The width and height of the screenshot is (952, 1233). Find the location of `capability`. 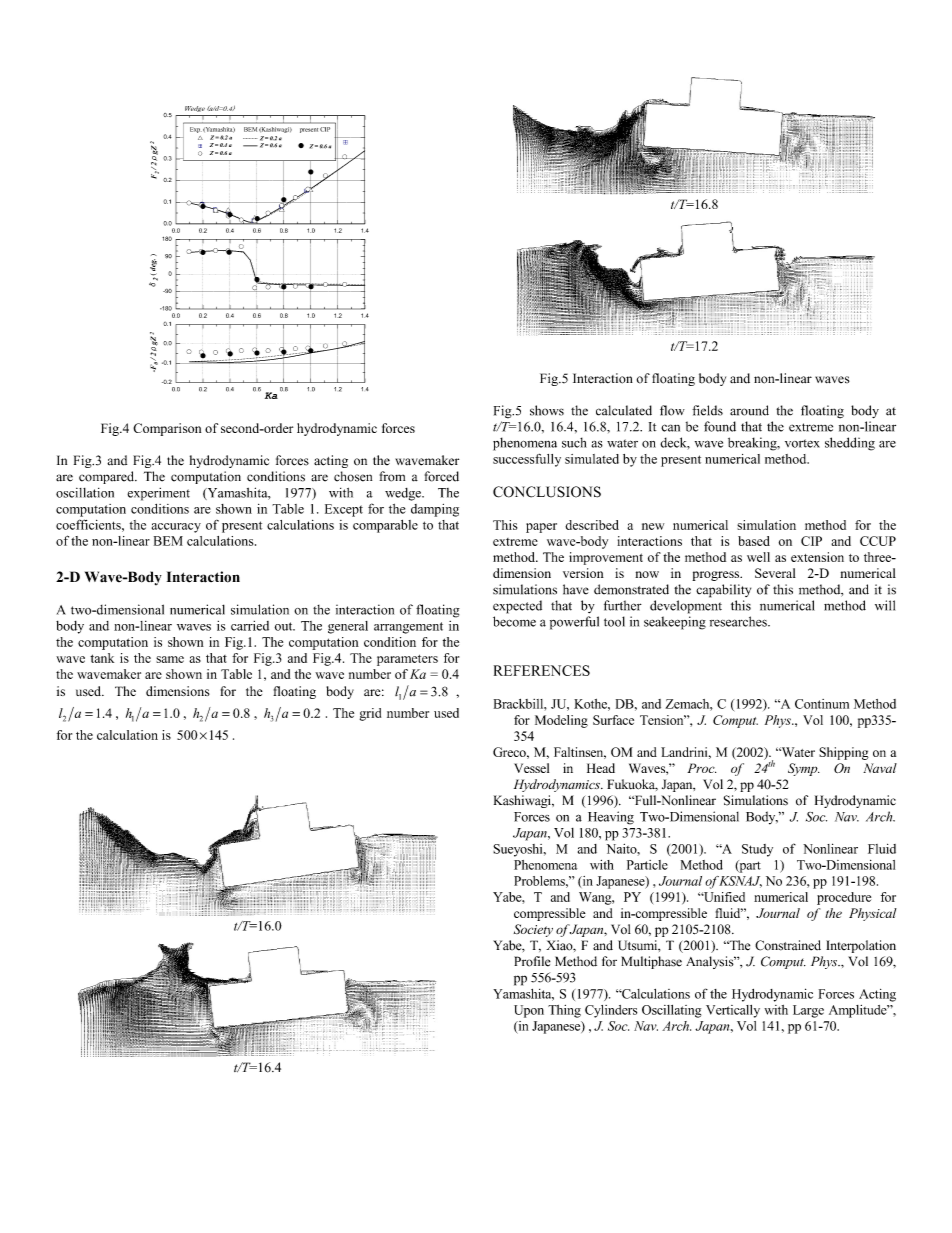

capability is located at coordinates (723, 591).
